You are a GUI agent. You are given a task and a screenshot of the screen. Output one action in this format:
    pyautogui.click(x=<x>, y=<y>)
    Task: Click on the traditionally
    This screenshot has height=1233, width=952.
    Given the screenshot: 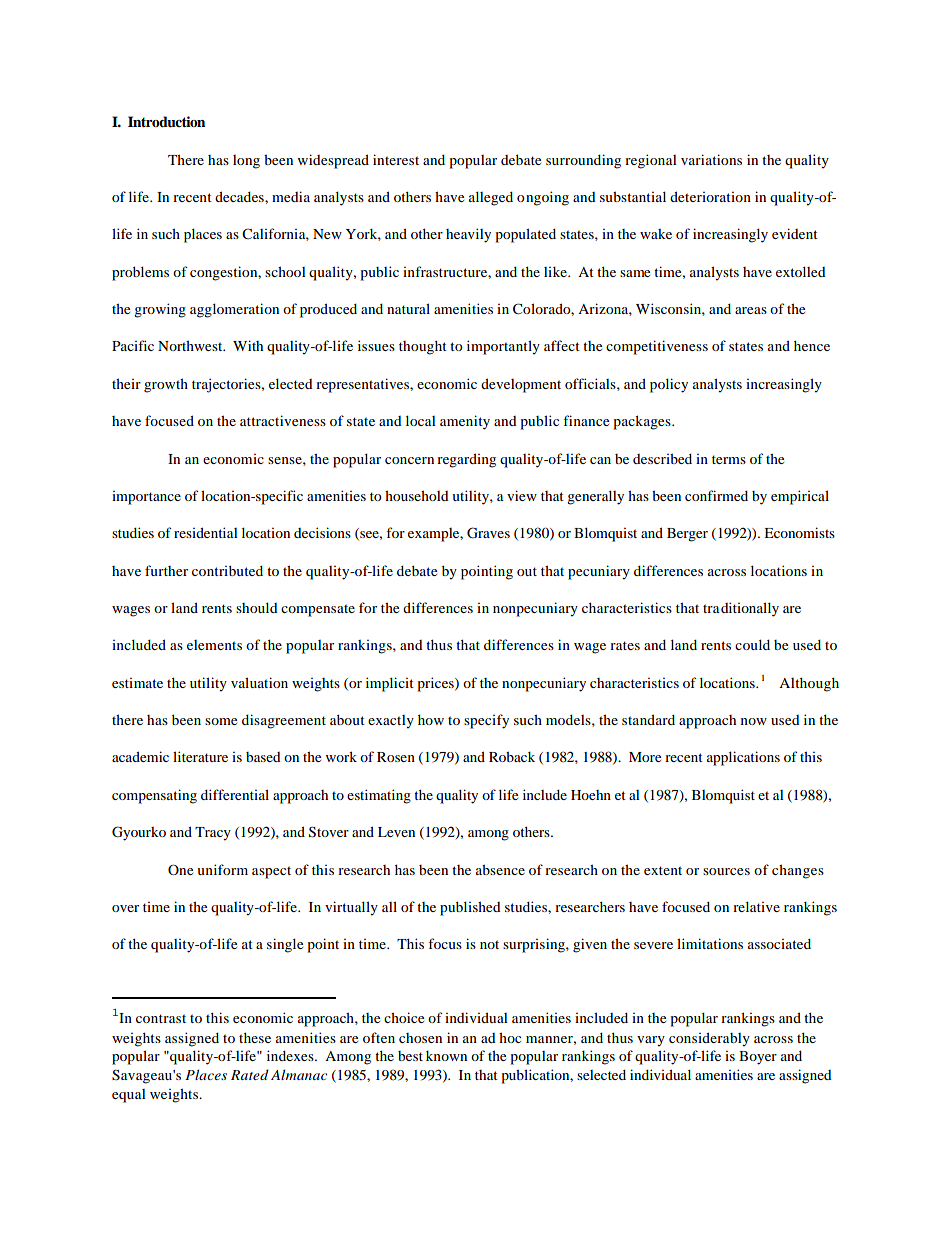 What is the action you would take?
    pyautogui.click(x=741, y=609)
